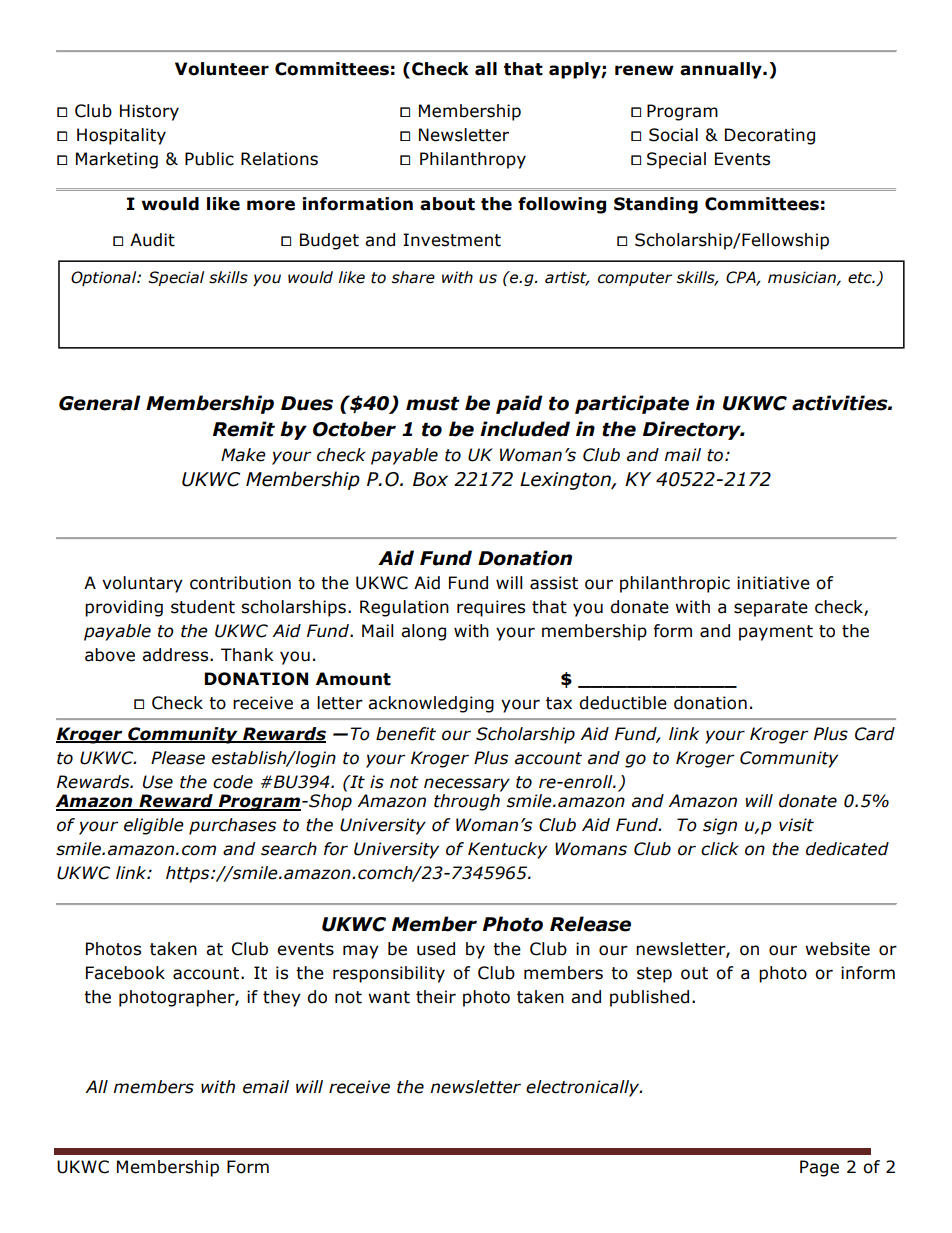 The width and height of the document is (952, 1233). I want to click on Make, so click(243, 455).
